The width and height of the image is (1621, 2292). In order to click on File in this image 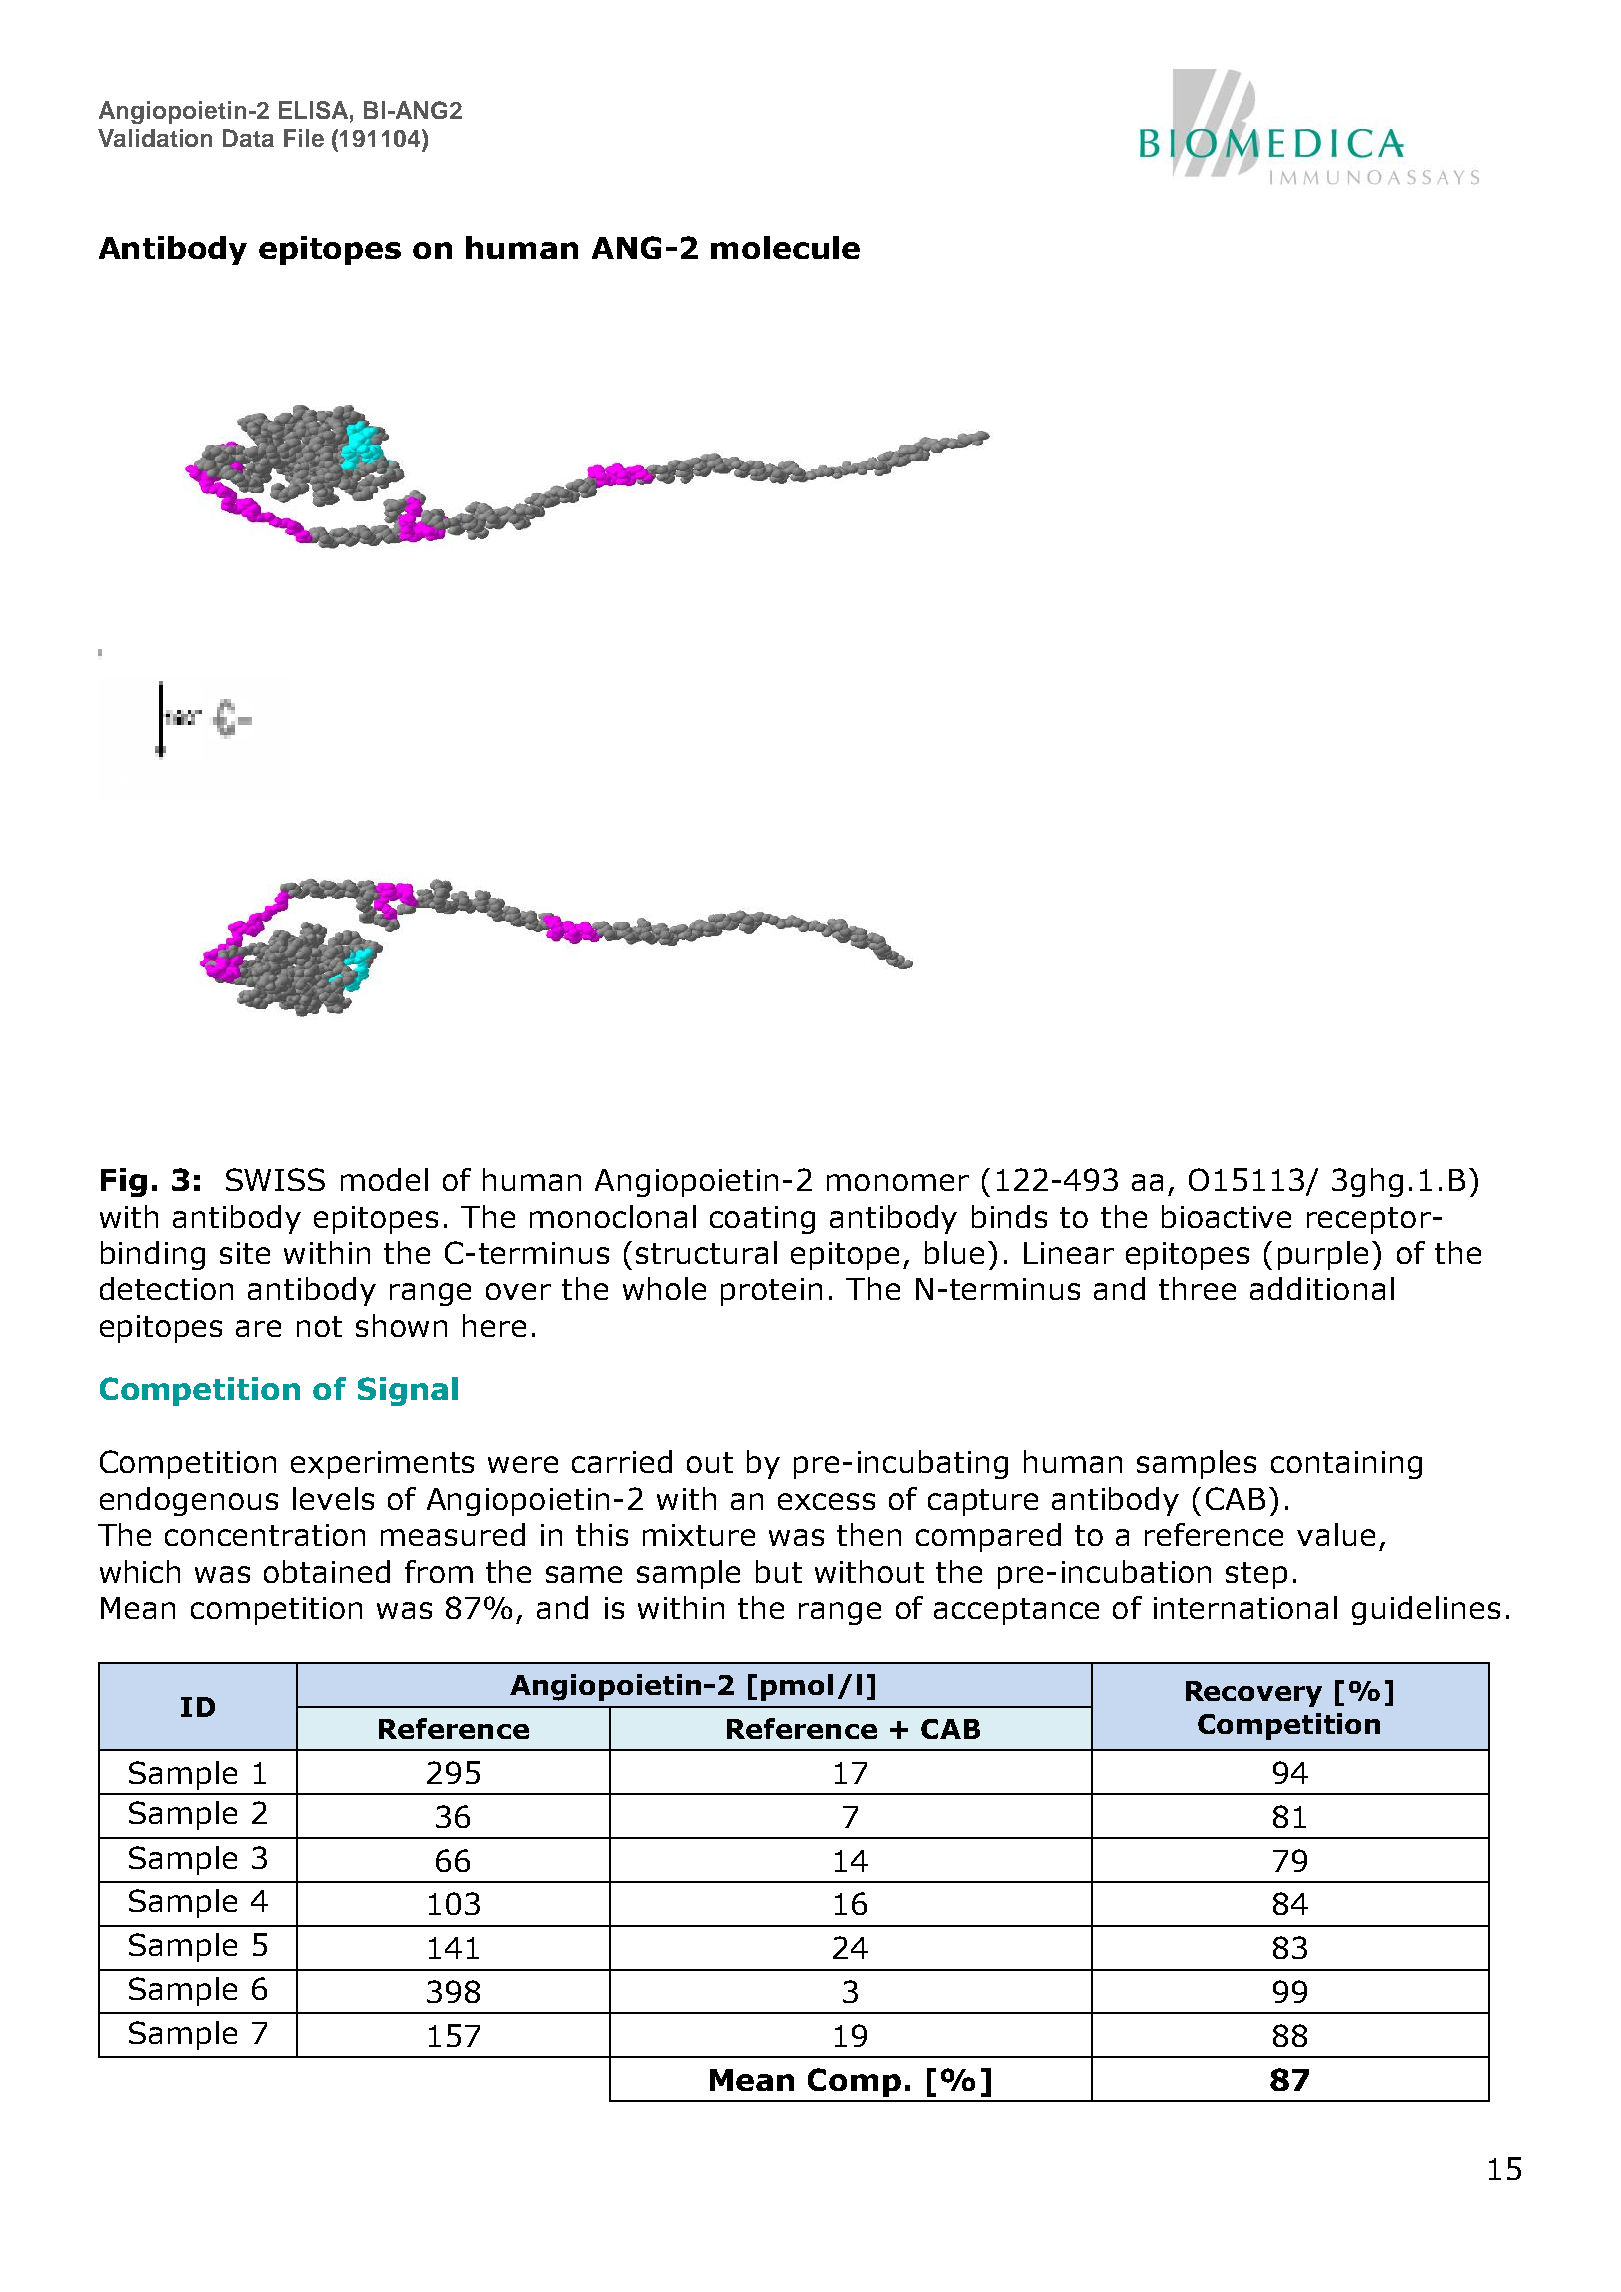, I will do `click(304, 138)`.
